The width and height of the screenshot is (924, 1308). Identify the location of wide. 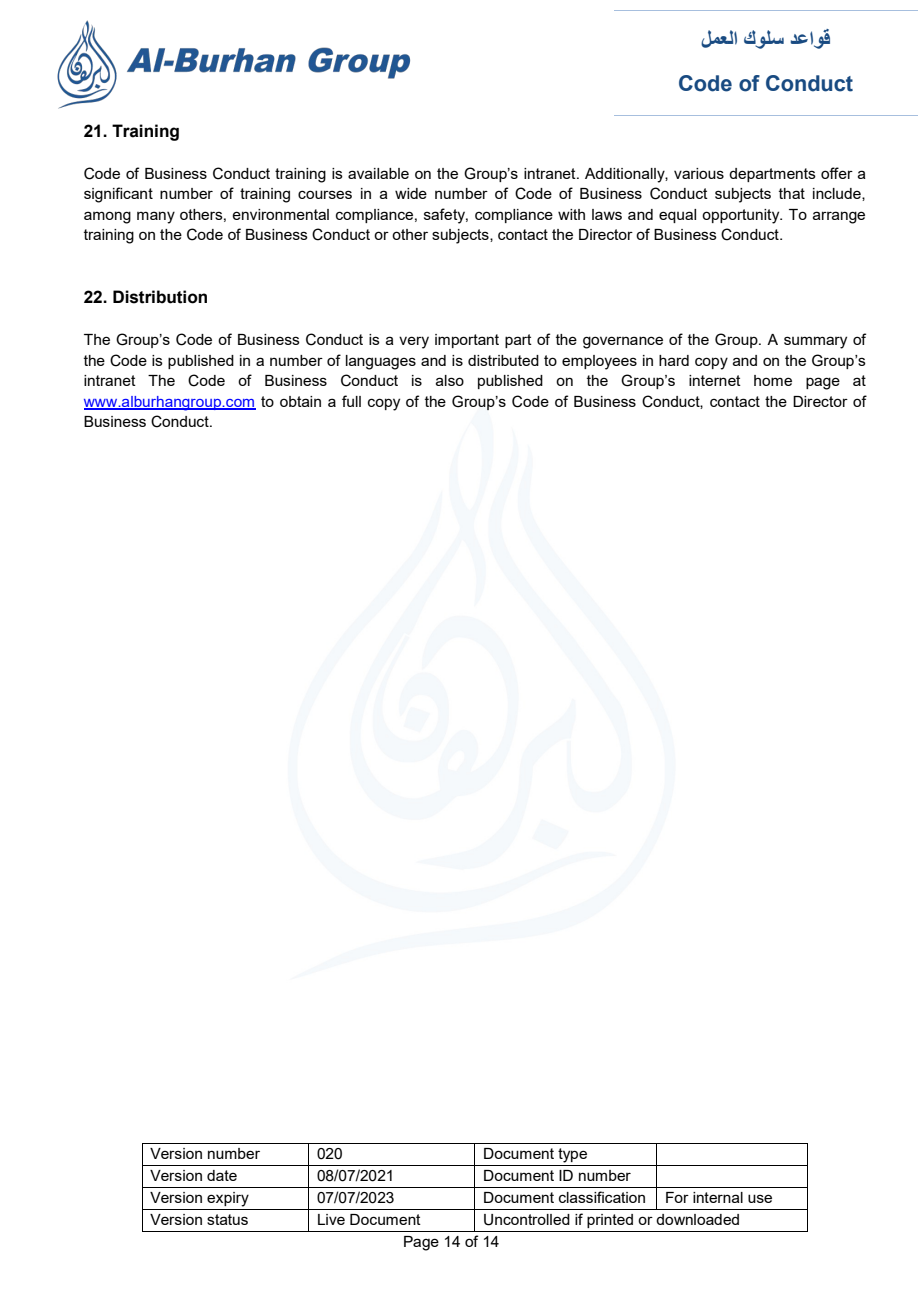
(411, 193).
